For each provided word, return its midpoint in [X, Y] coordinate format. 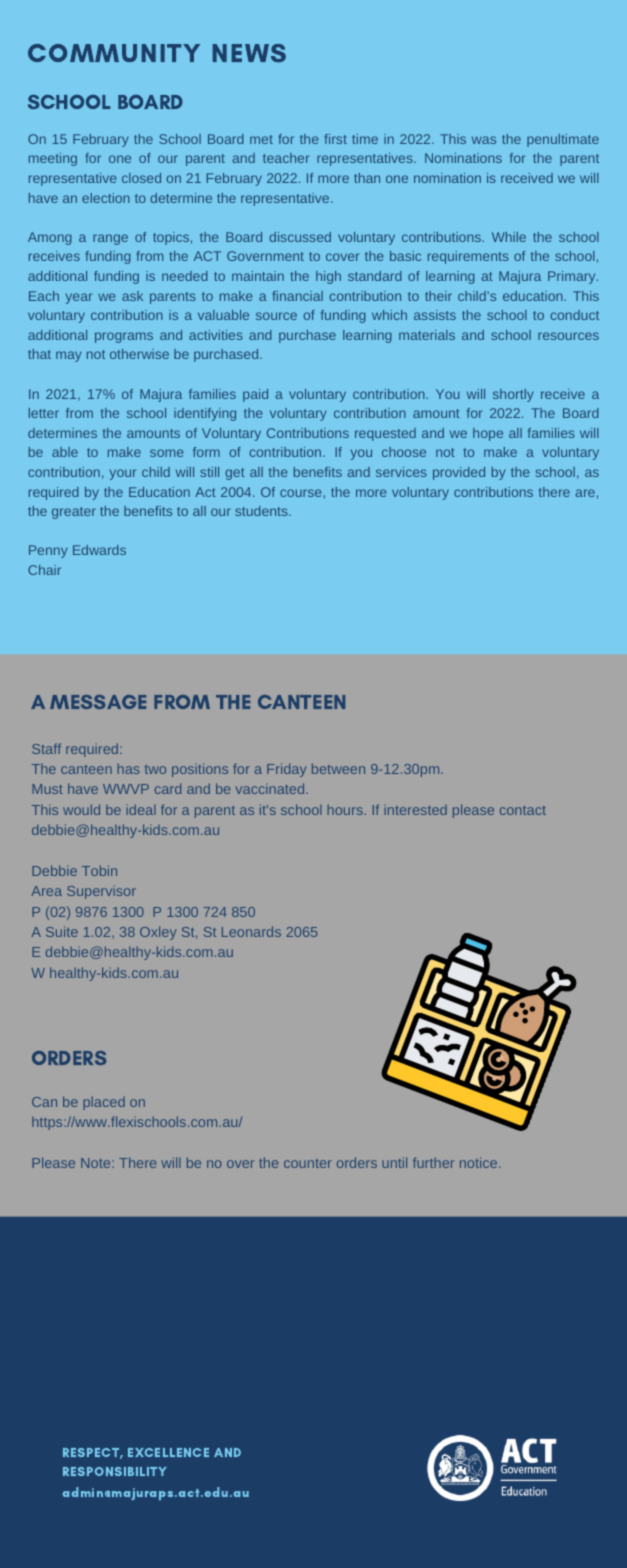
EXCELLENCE [168, 1452]
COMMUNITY [114, 53]
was [484, 140]
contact [523, 810]
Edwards [99, 550]
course [302, 493]
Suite [62, 931]
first [336, 139]
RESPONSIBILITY [115, 1471]
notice [480, 1162]
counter [308, 1163]
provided [459, 473]
